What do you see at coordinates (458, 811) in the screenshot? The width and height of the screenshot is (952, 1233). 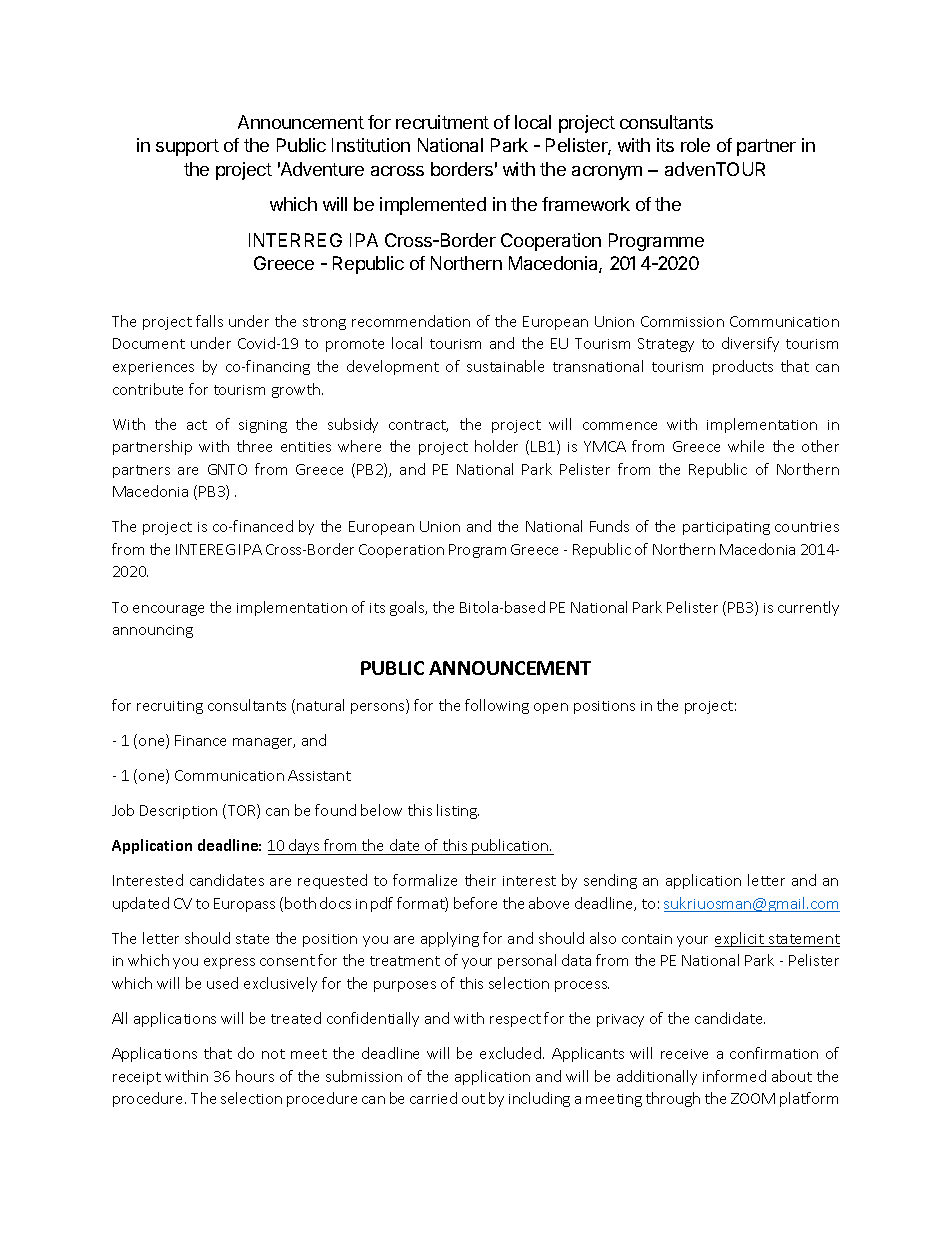 I see `listing` at bounding box center [458, 811].
